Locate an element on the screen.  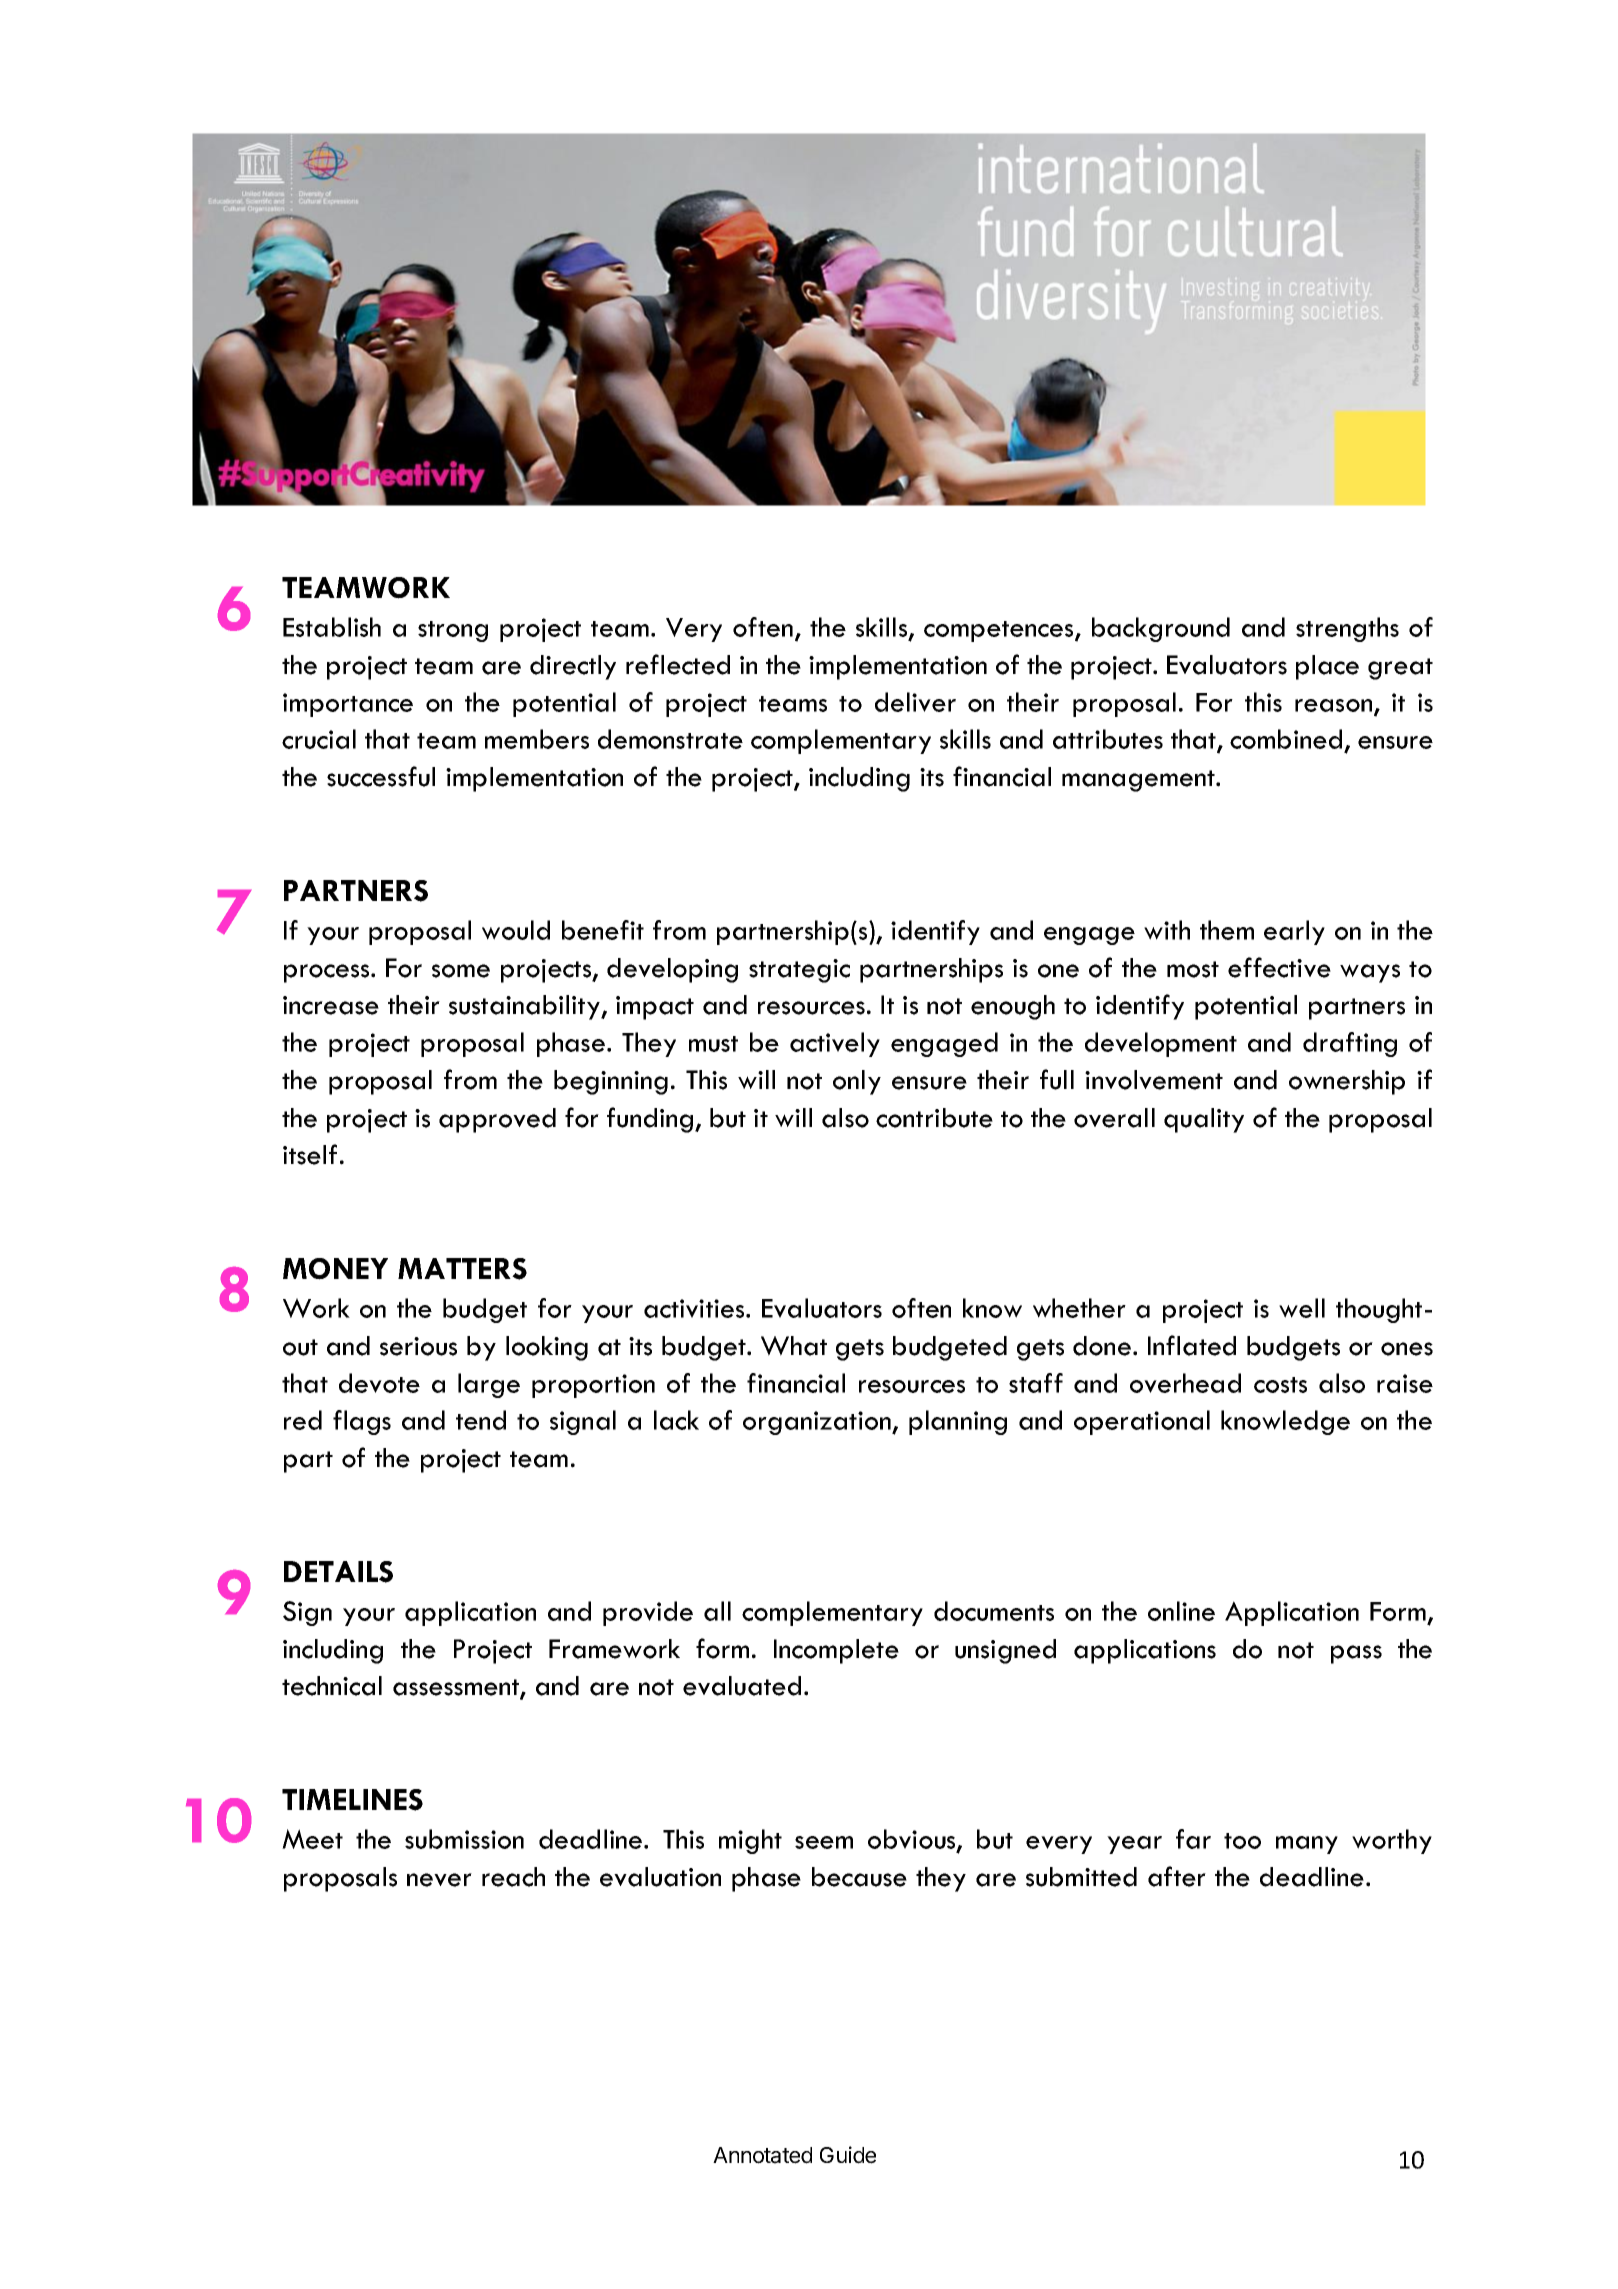
strong is located at coordinates (453, 631).
